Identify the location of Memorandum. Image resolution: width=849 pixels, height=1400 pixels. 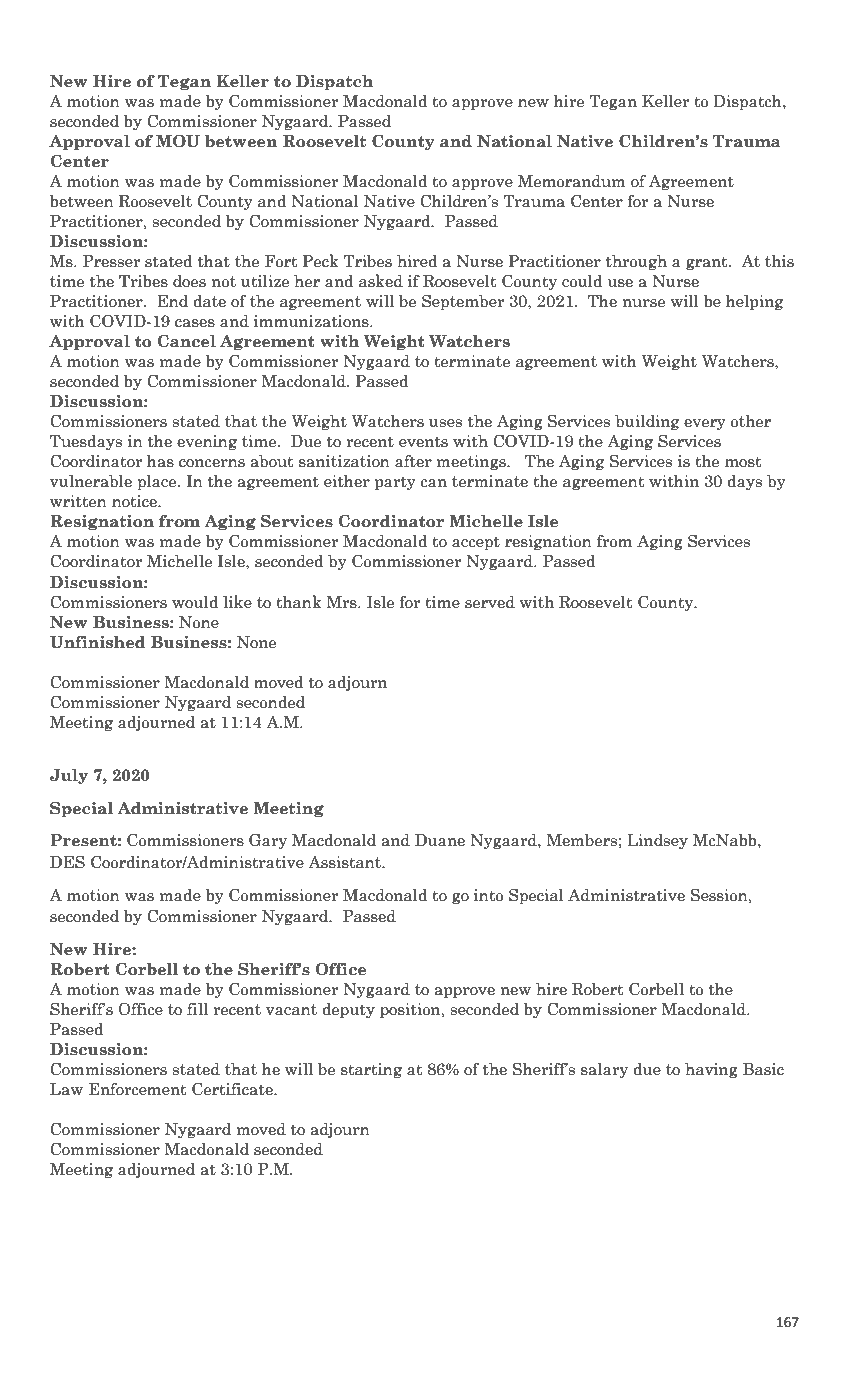
(571, 181).
